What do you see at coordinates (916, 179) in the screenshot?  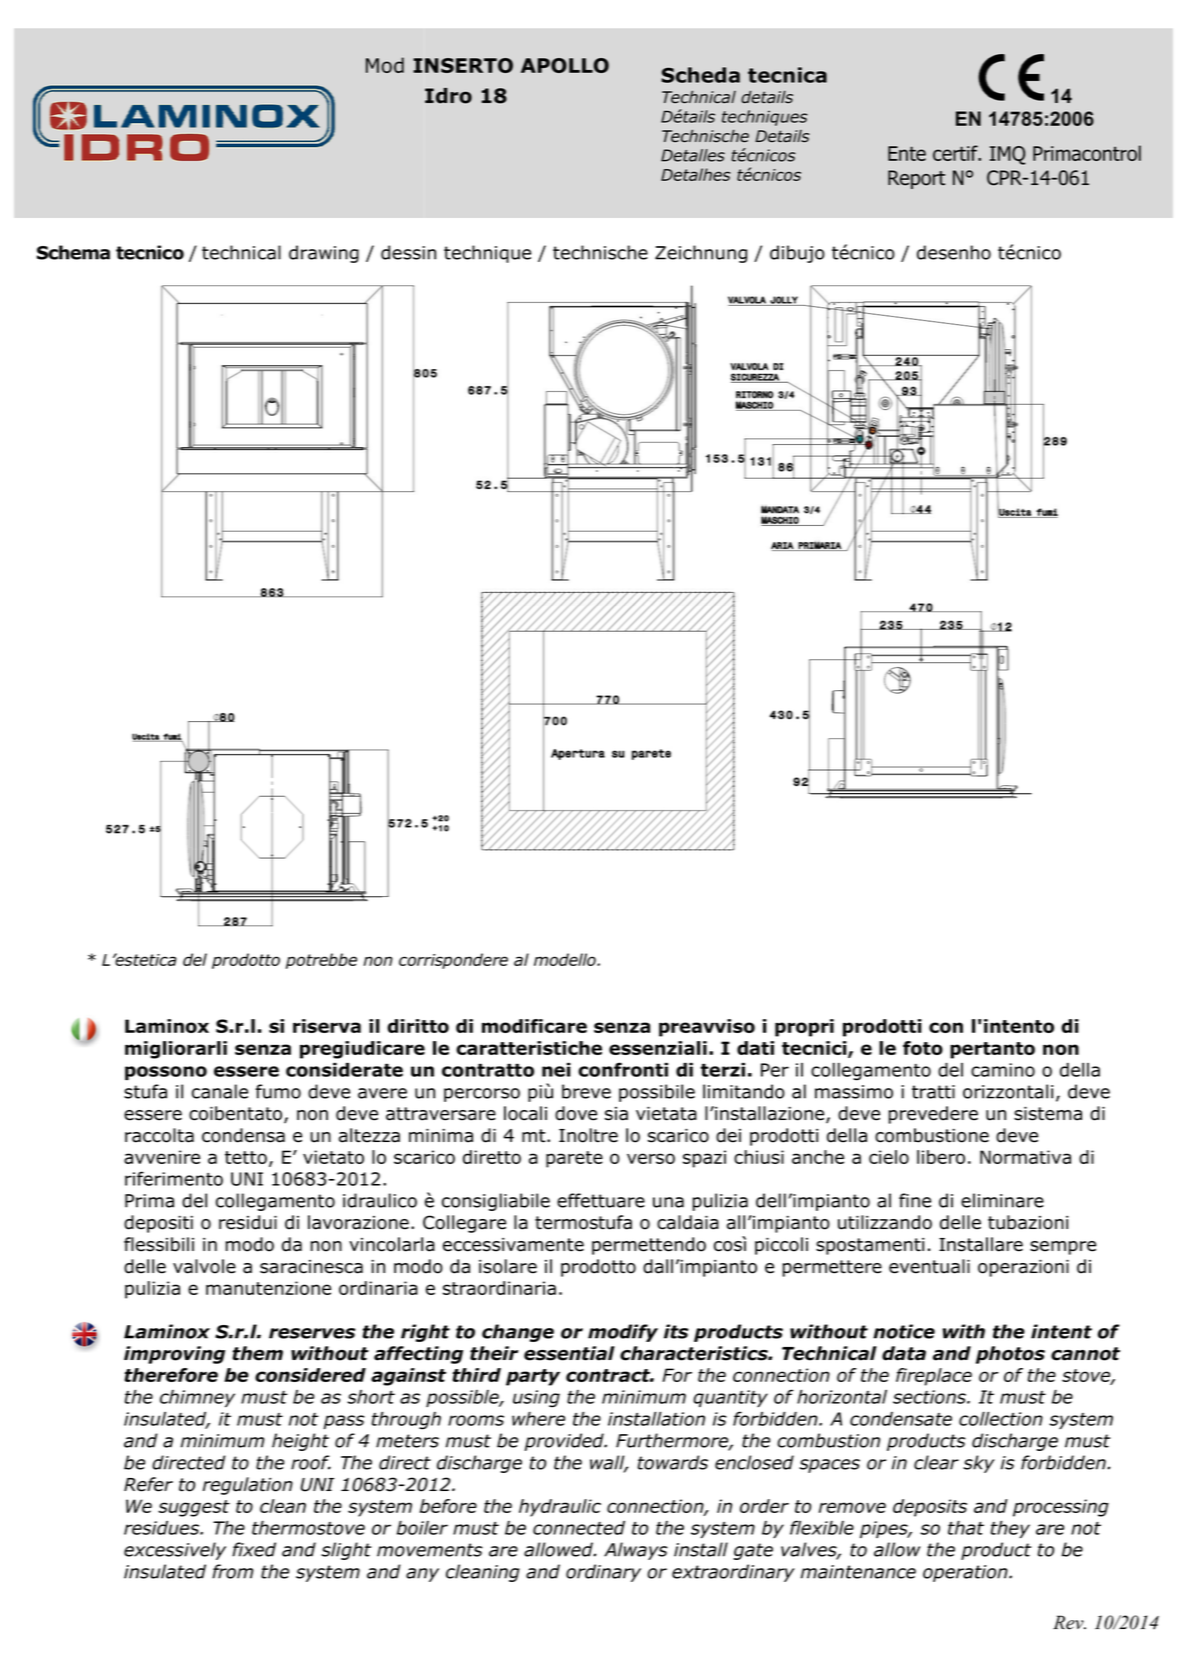 I see `Report` at bounding box center [916, 179].
